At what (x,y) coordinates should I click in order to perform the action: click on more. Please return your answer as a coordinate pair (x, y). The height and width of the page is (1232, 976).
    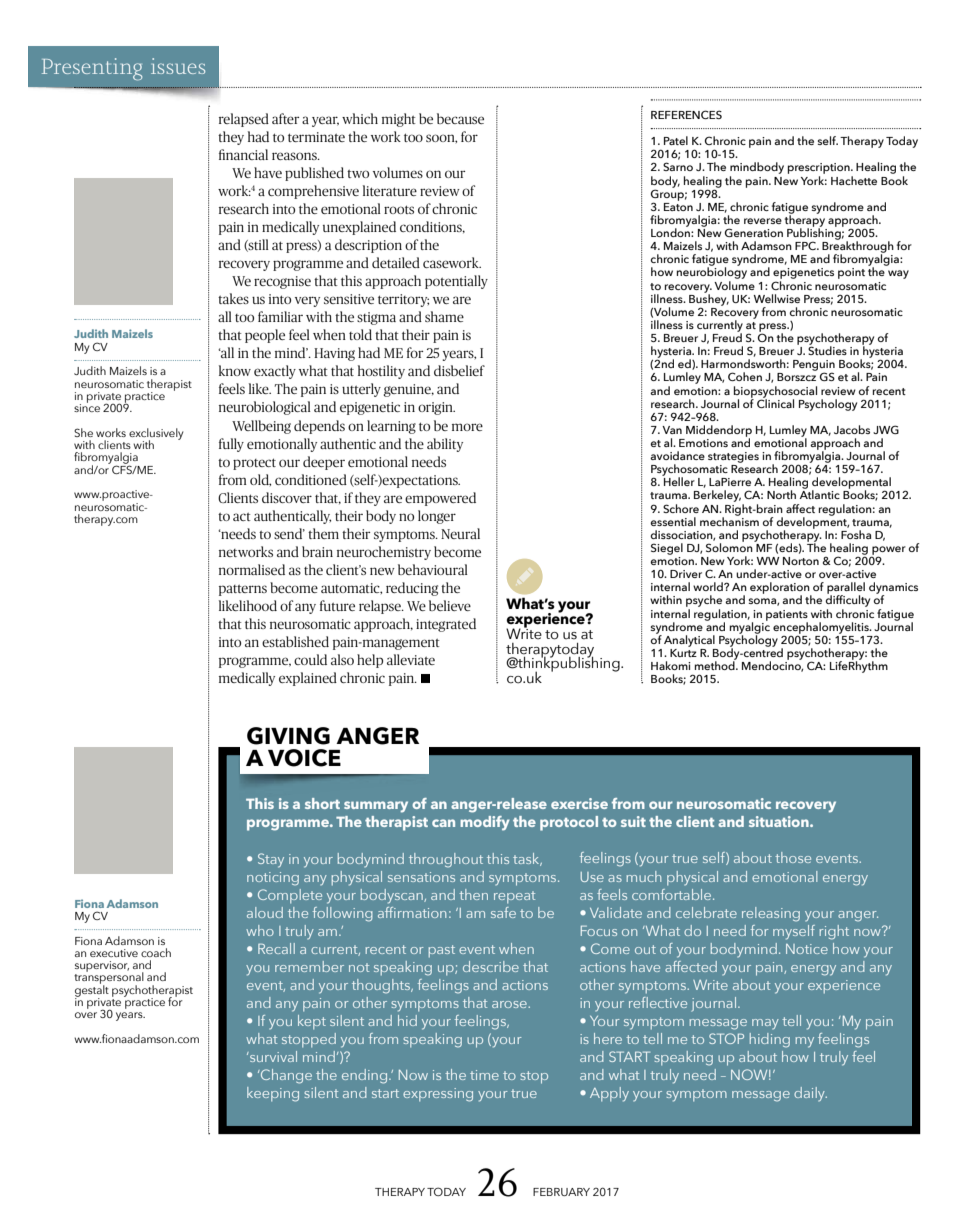
    Looking at the image, I should click on (467, 427).
